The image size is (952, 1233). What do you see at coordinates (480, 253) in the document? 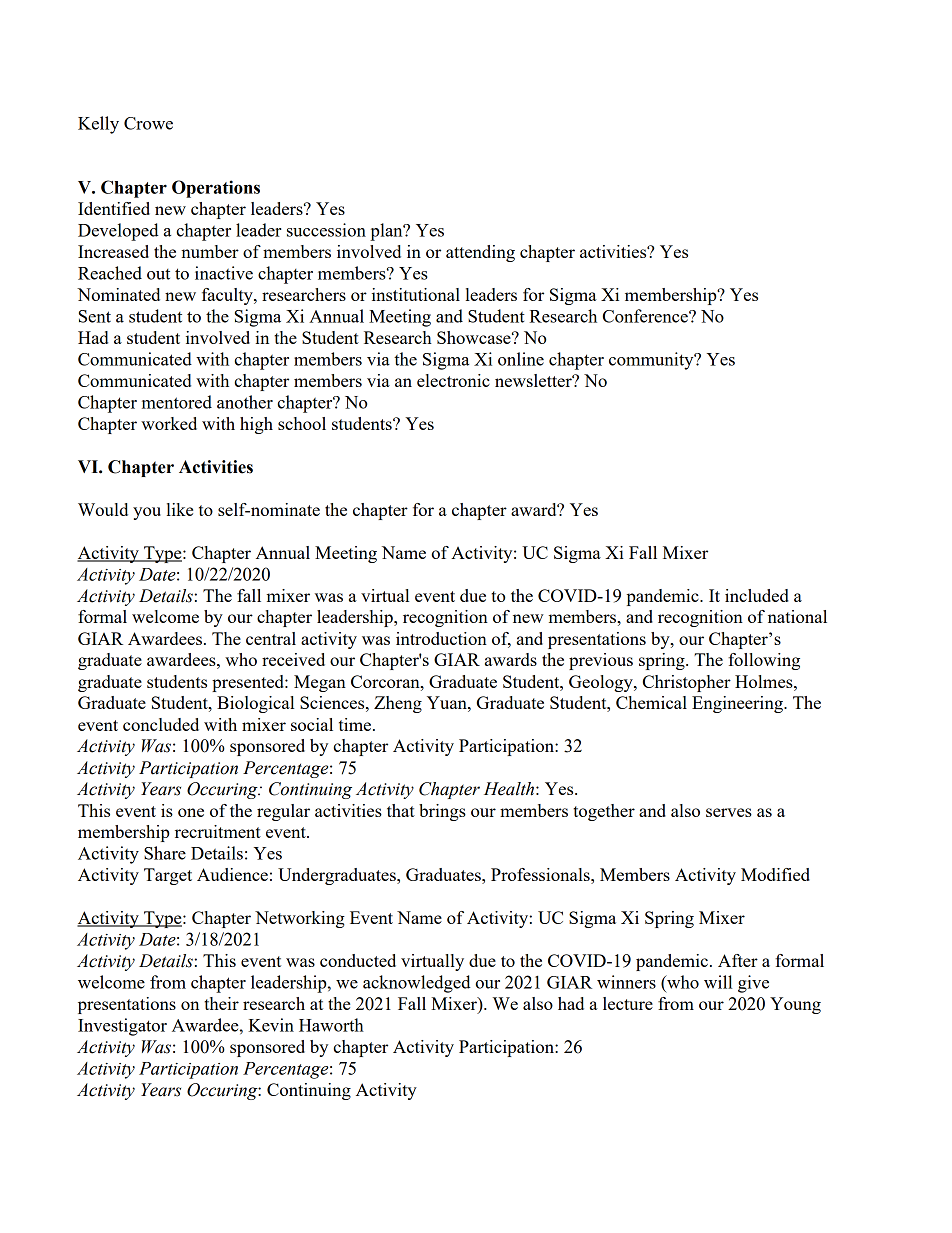
I see `attending` at bounding box center [480, 253].
